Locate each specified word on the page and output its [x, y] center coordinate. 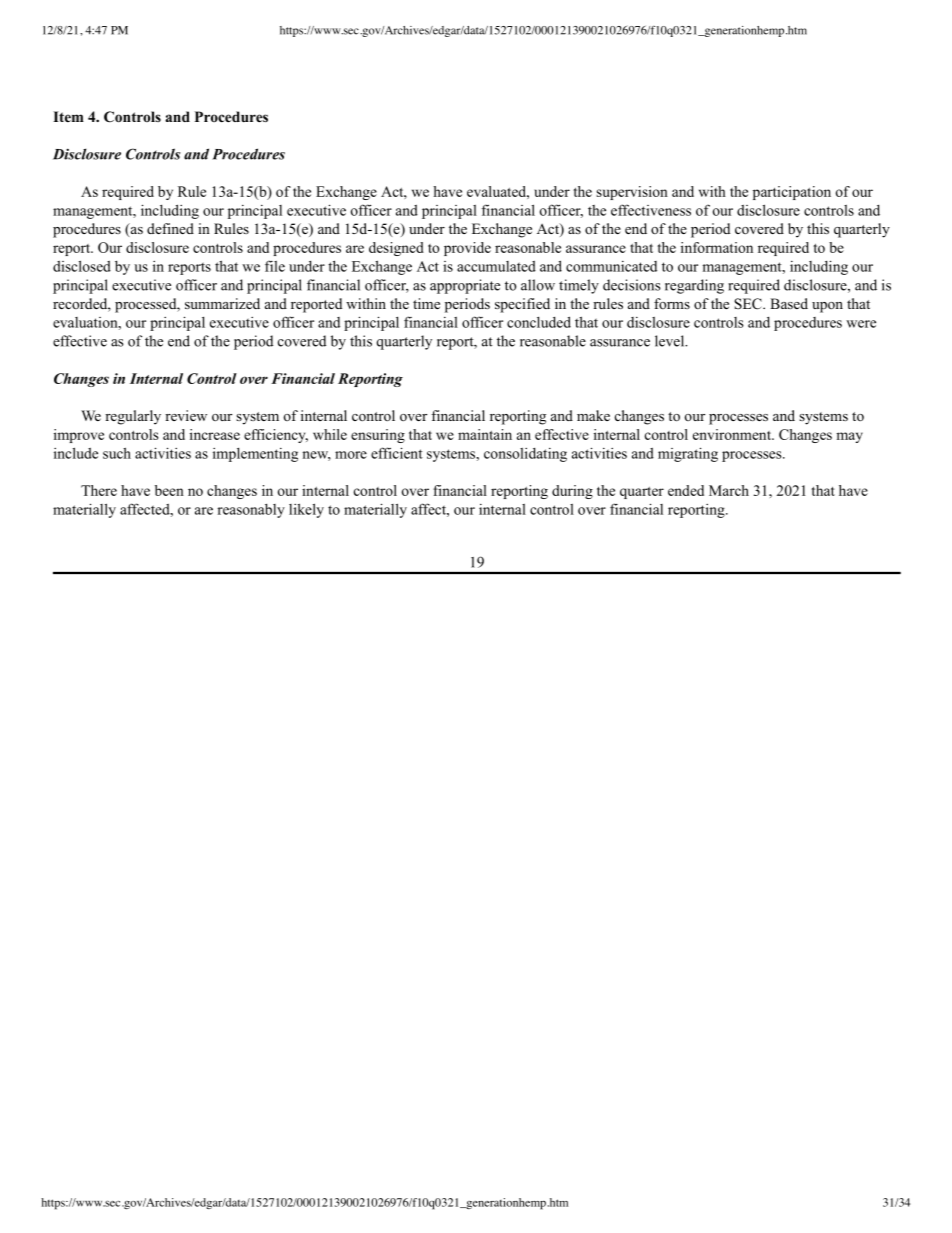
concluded [539, 322]
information [717, 247]
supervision [632, 193]
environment [733, 434]
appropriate [465, 286]
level [671, 341]
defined [170, 228]
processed [147, 305]
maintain [485, 434]
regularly [133, 417]
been [169, 490]
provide [467, 249]
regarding [694, 286]
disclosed [82, 266]
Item [68, 116]
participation [792, 193]
